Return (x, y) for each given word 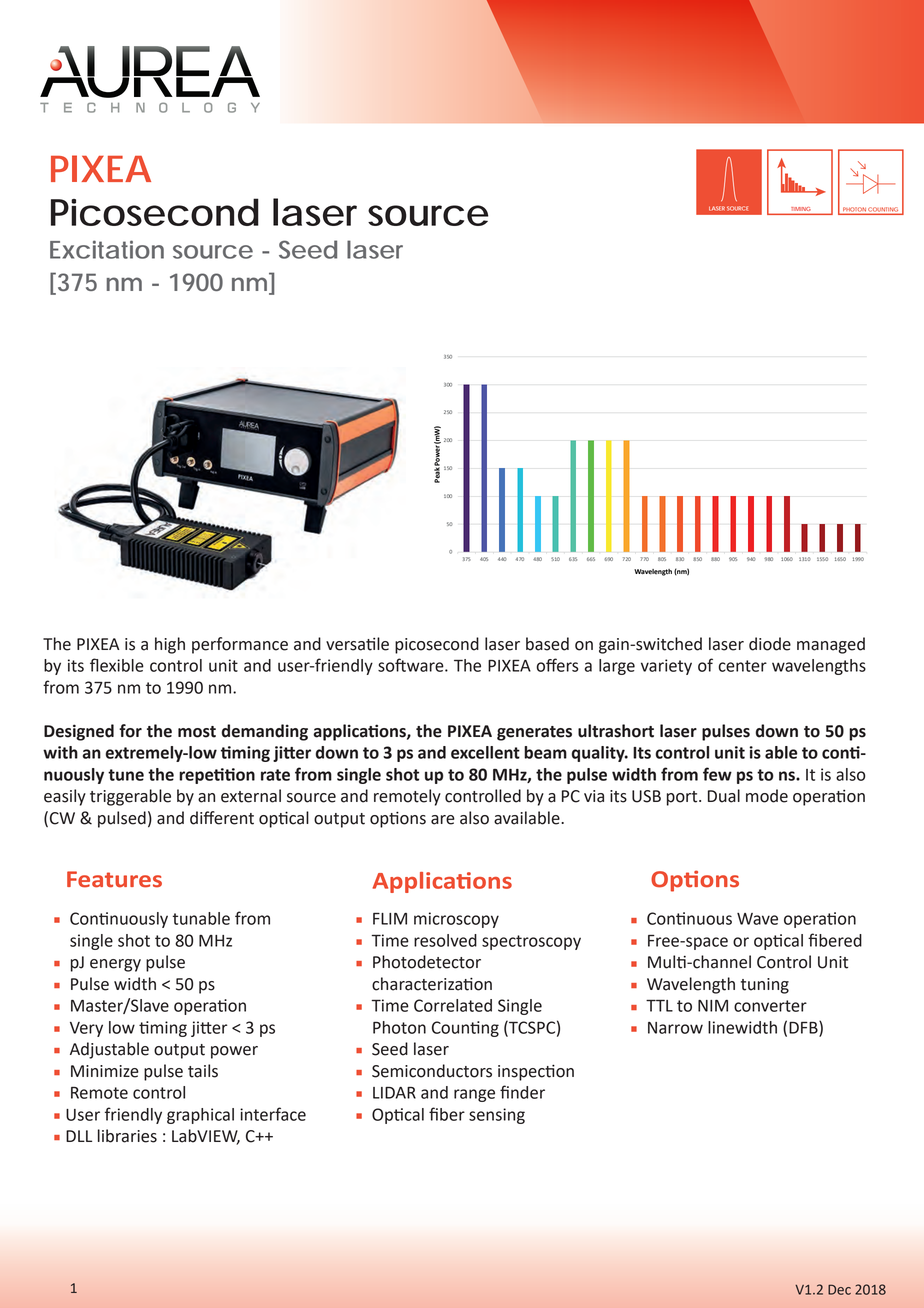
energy (115, 965)
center (742, 666)
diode (770, 644)
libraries (127, 1136)
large (617, 667)
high (170, 645)
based (547, 644)
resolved (445, 940)
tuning (765, 986)
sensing (497, 1116)
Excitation (107, 249)
